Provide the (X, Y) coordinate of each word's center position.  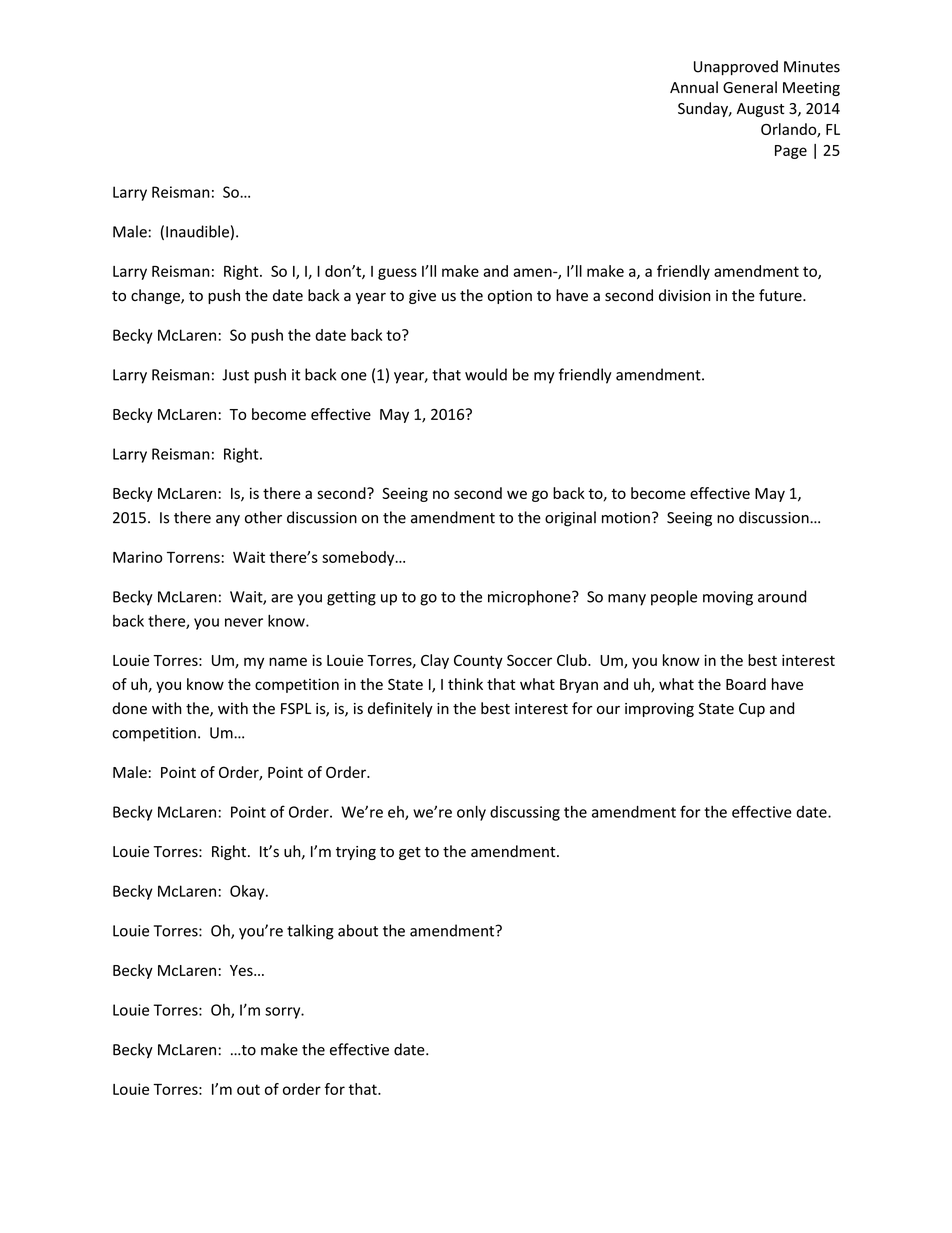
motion (626, 518)
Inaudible (197, 231)
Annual (694, 87)
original (570, 519)
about (358, 930)
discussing (525, 813)
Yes (242, 970)
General (750, 87)
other (263, 517)
